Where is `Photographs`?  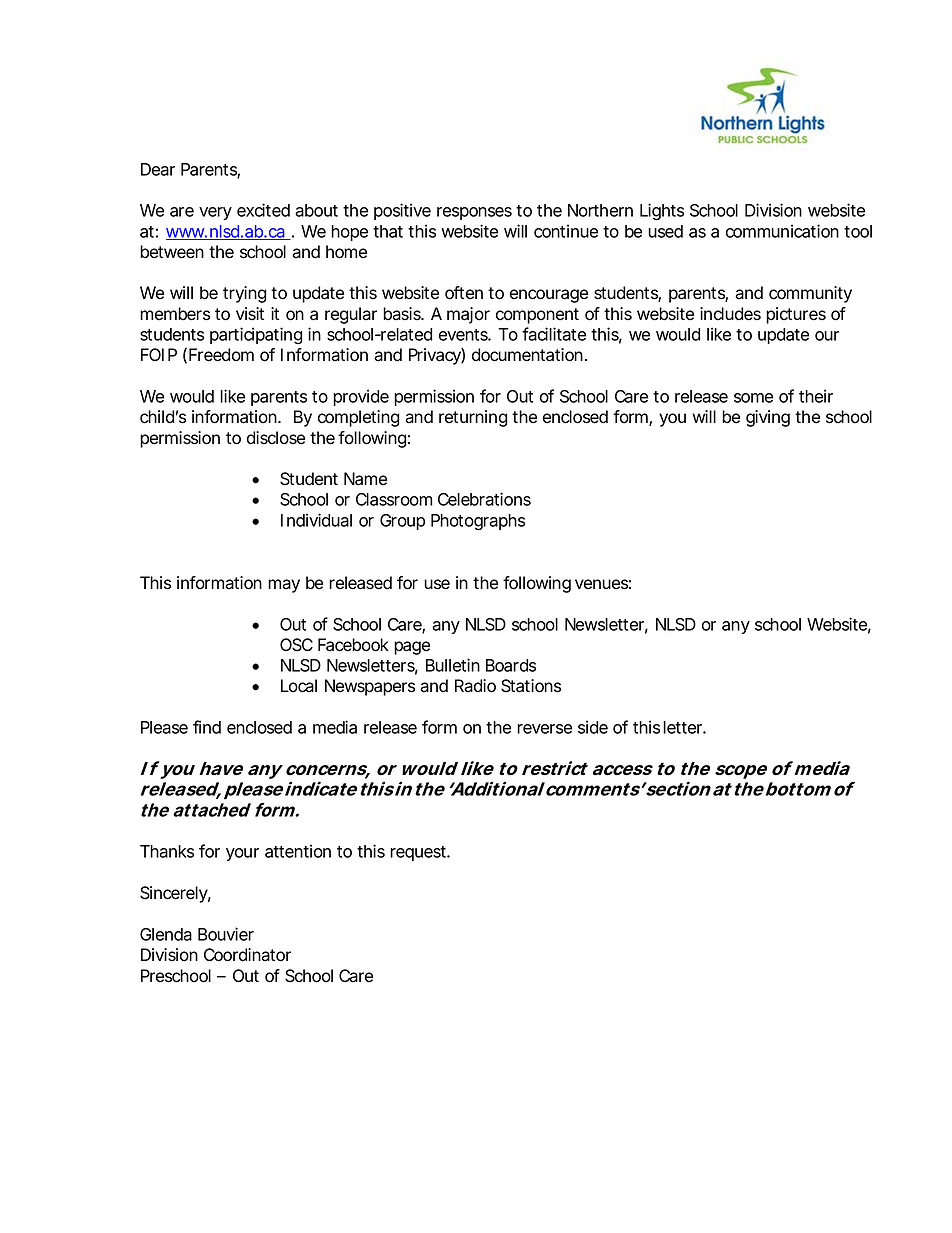 Photographs is located at coordinates (478, 522).
